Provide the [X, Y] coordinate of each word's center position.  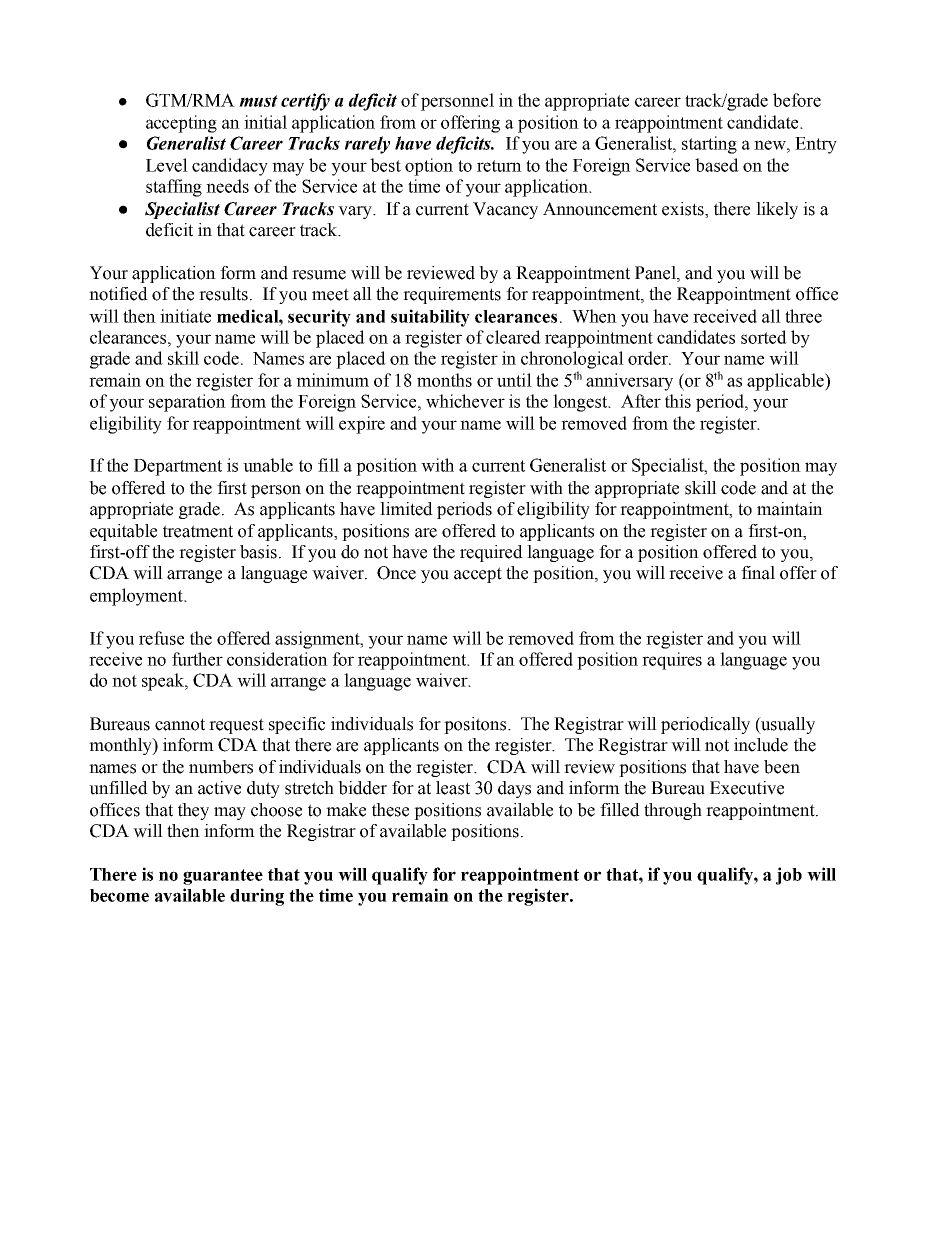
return [499, 166]
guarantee [223, 877]
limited [406, 509]
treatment [198, 531]
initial [265, 122]
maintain [790, 509]
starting [709, 145]
